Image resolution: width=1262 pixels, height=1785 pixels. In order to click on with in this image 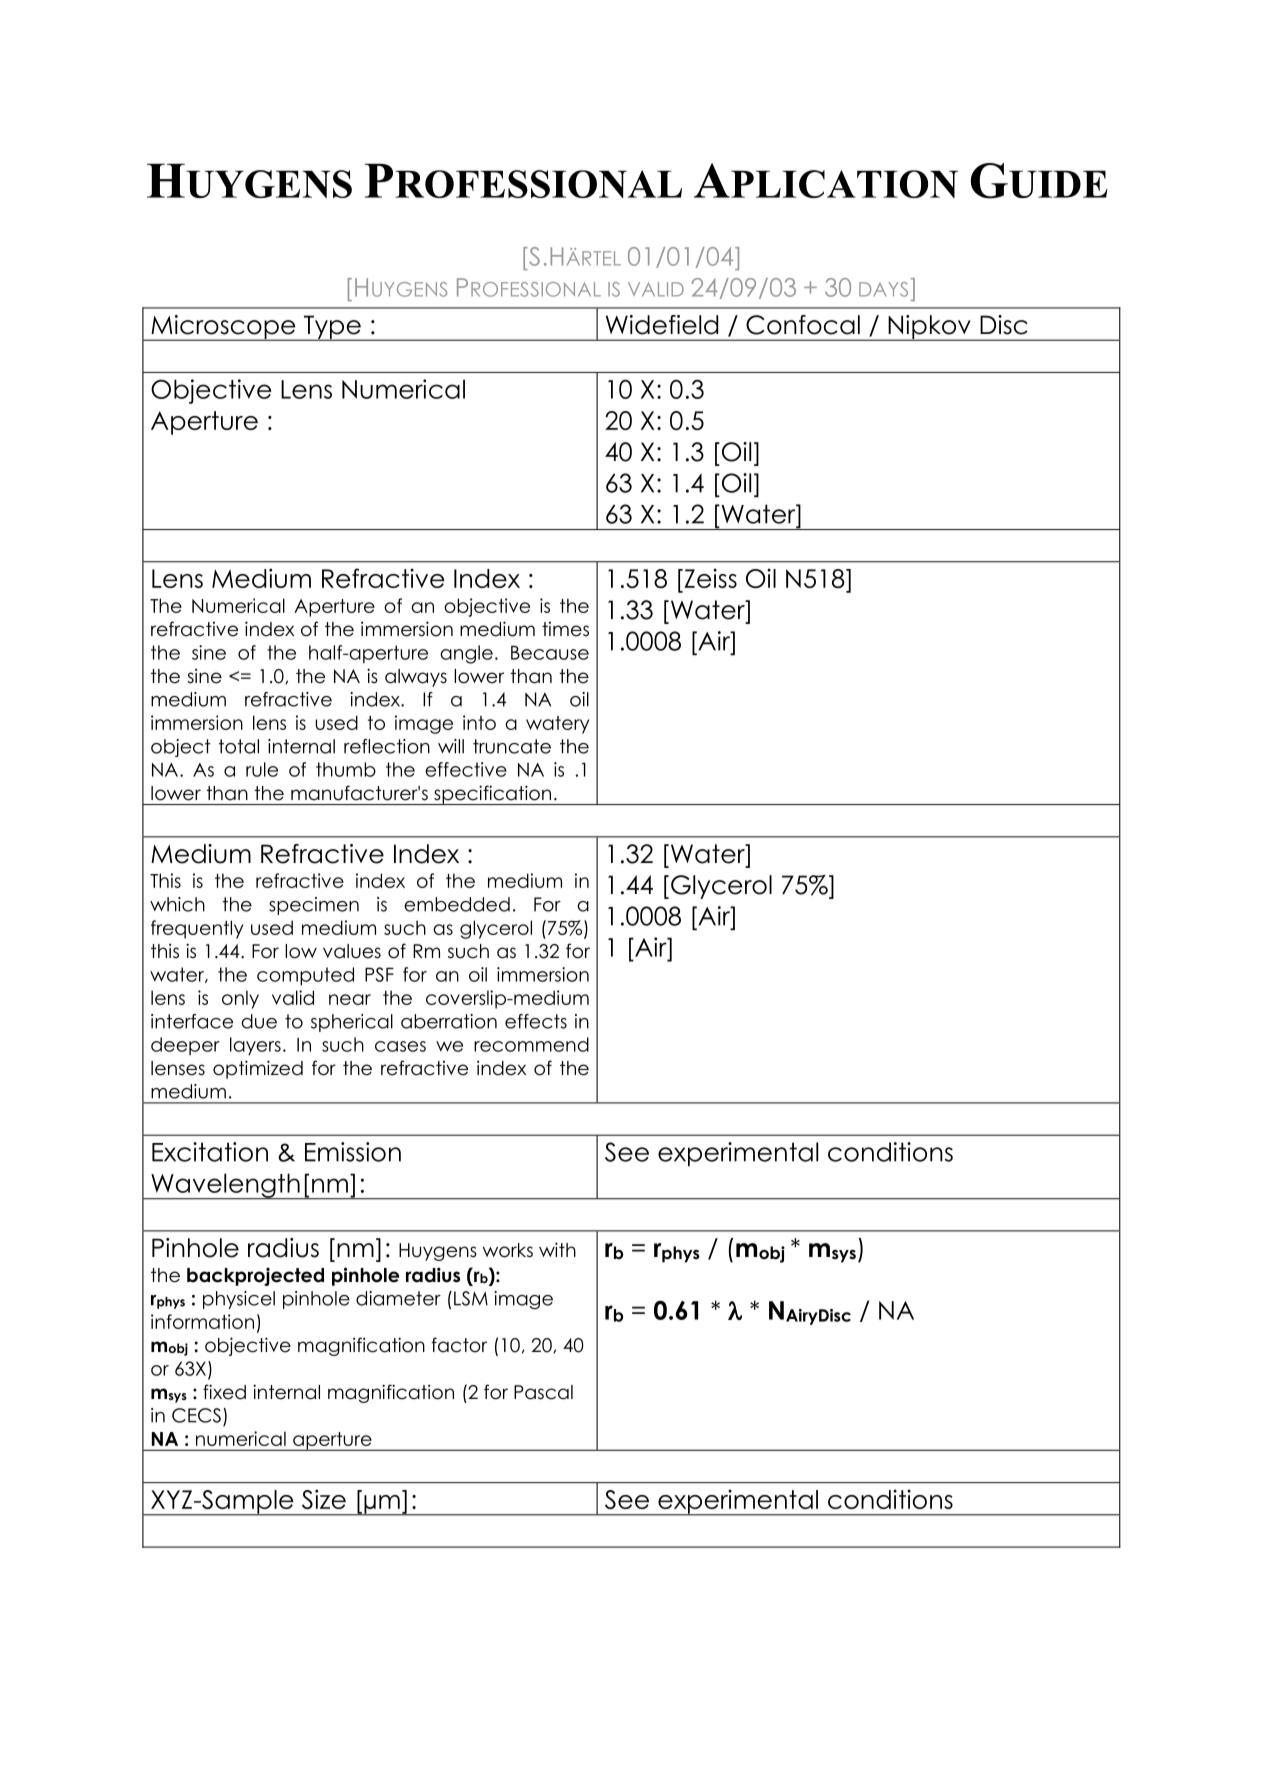, I will do `click(557, 1249)`.
